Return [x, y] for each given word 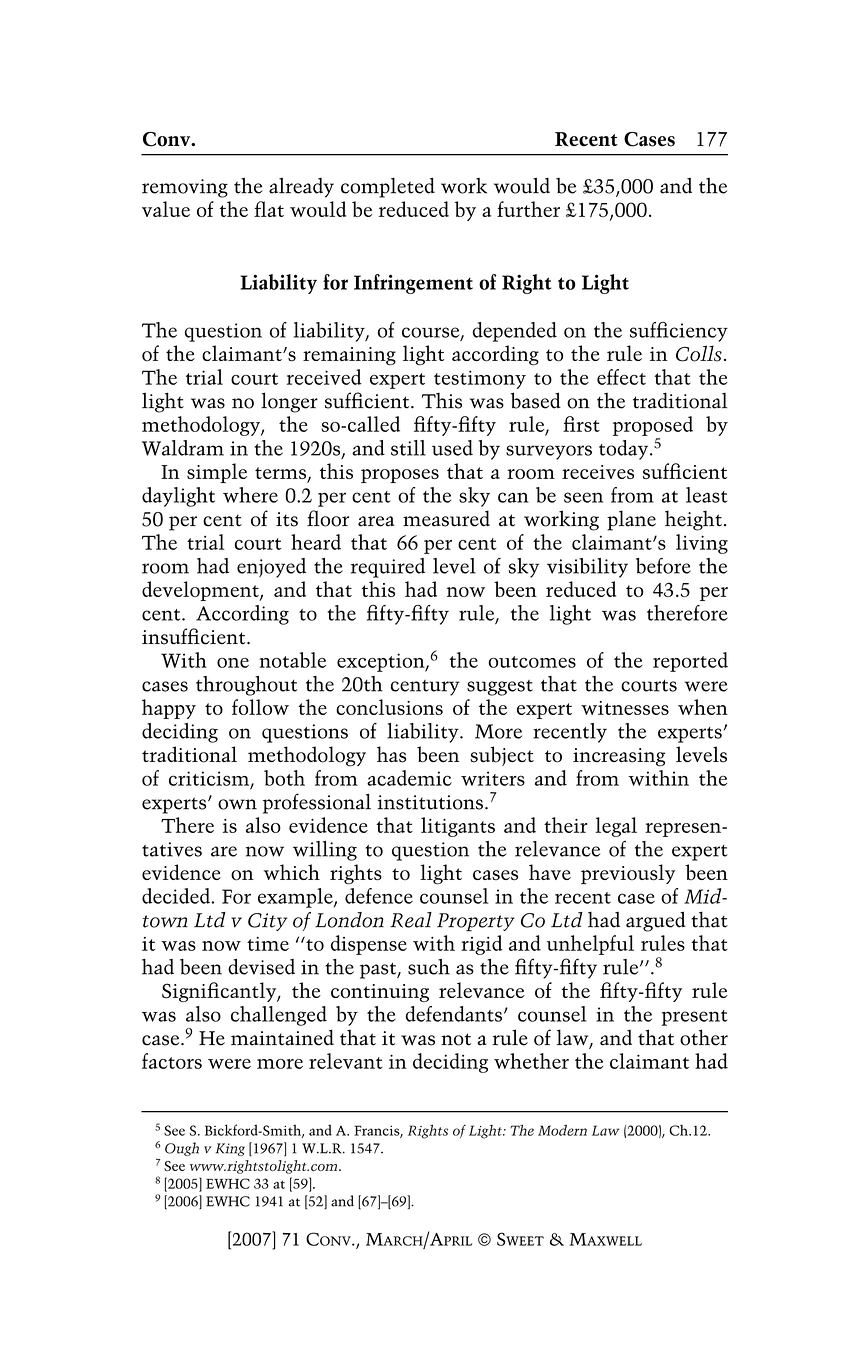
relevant [346, 1061]
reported [690, 662]
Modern [562, 1130]
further [528, 209]
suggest [500, 688]
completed [388, 187]
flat [269, 209]
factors [172, 1061]
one [233, 663]
